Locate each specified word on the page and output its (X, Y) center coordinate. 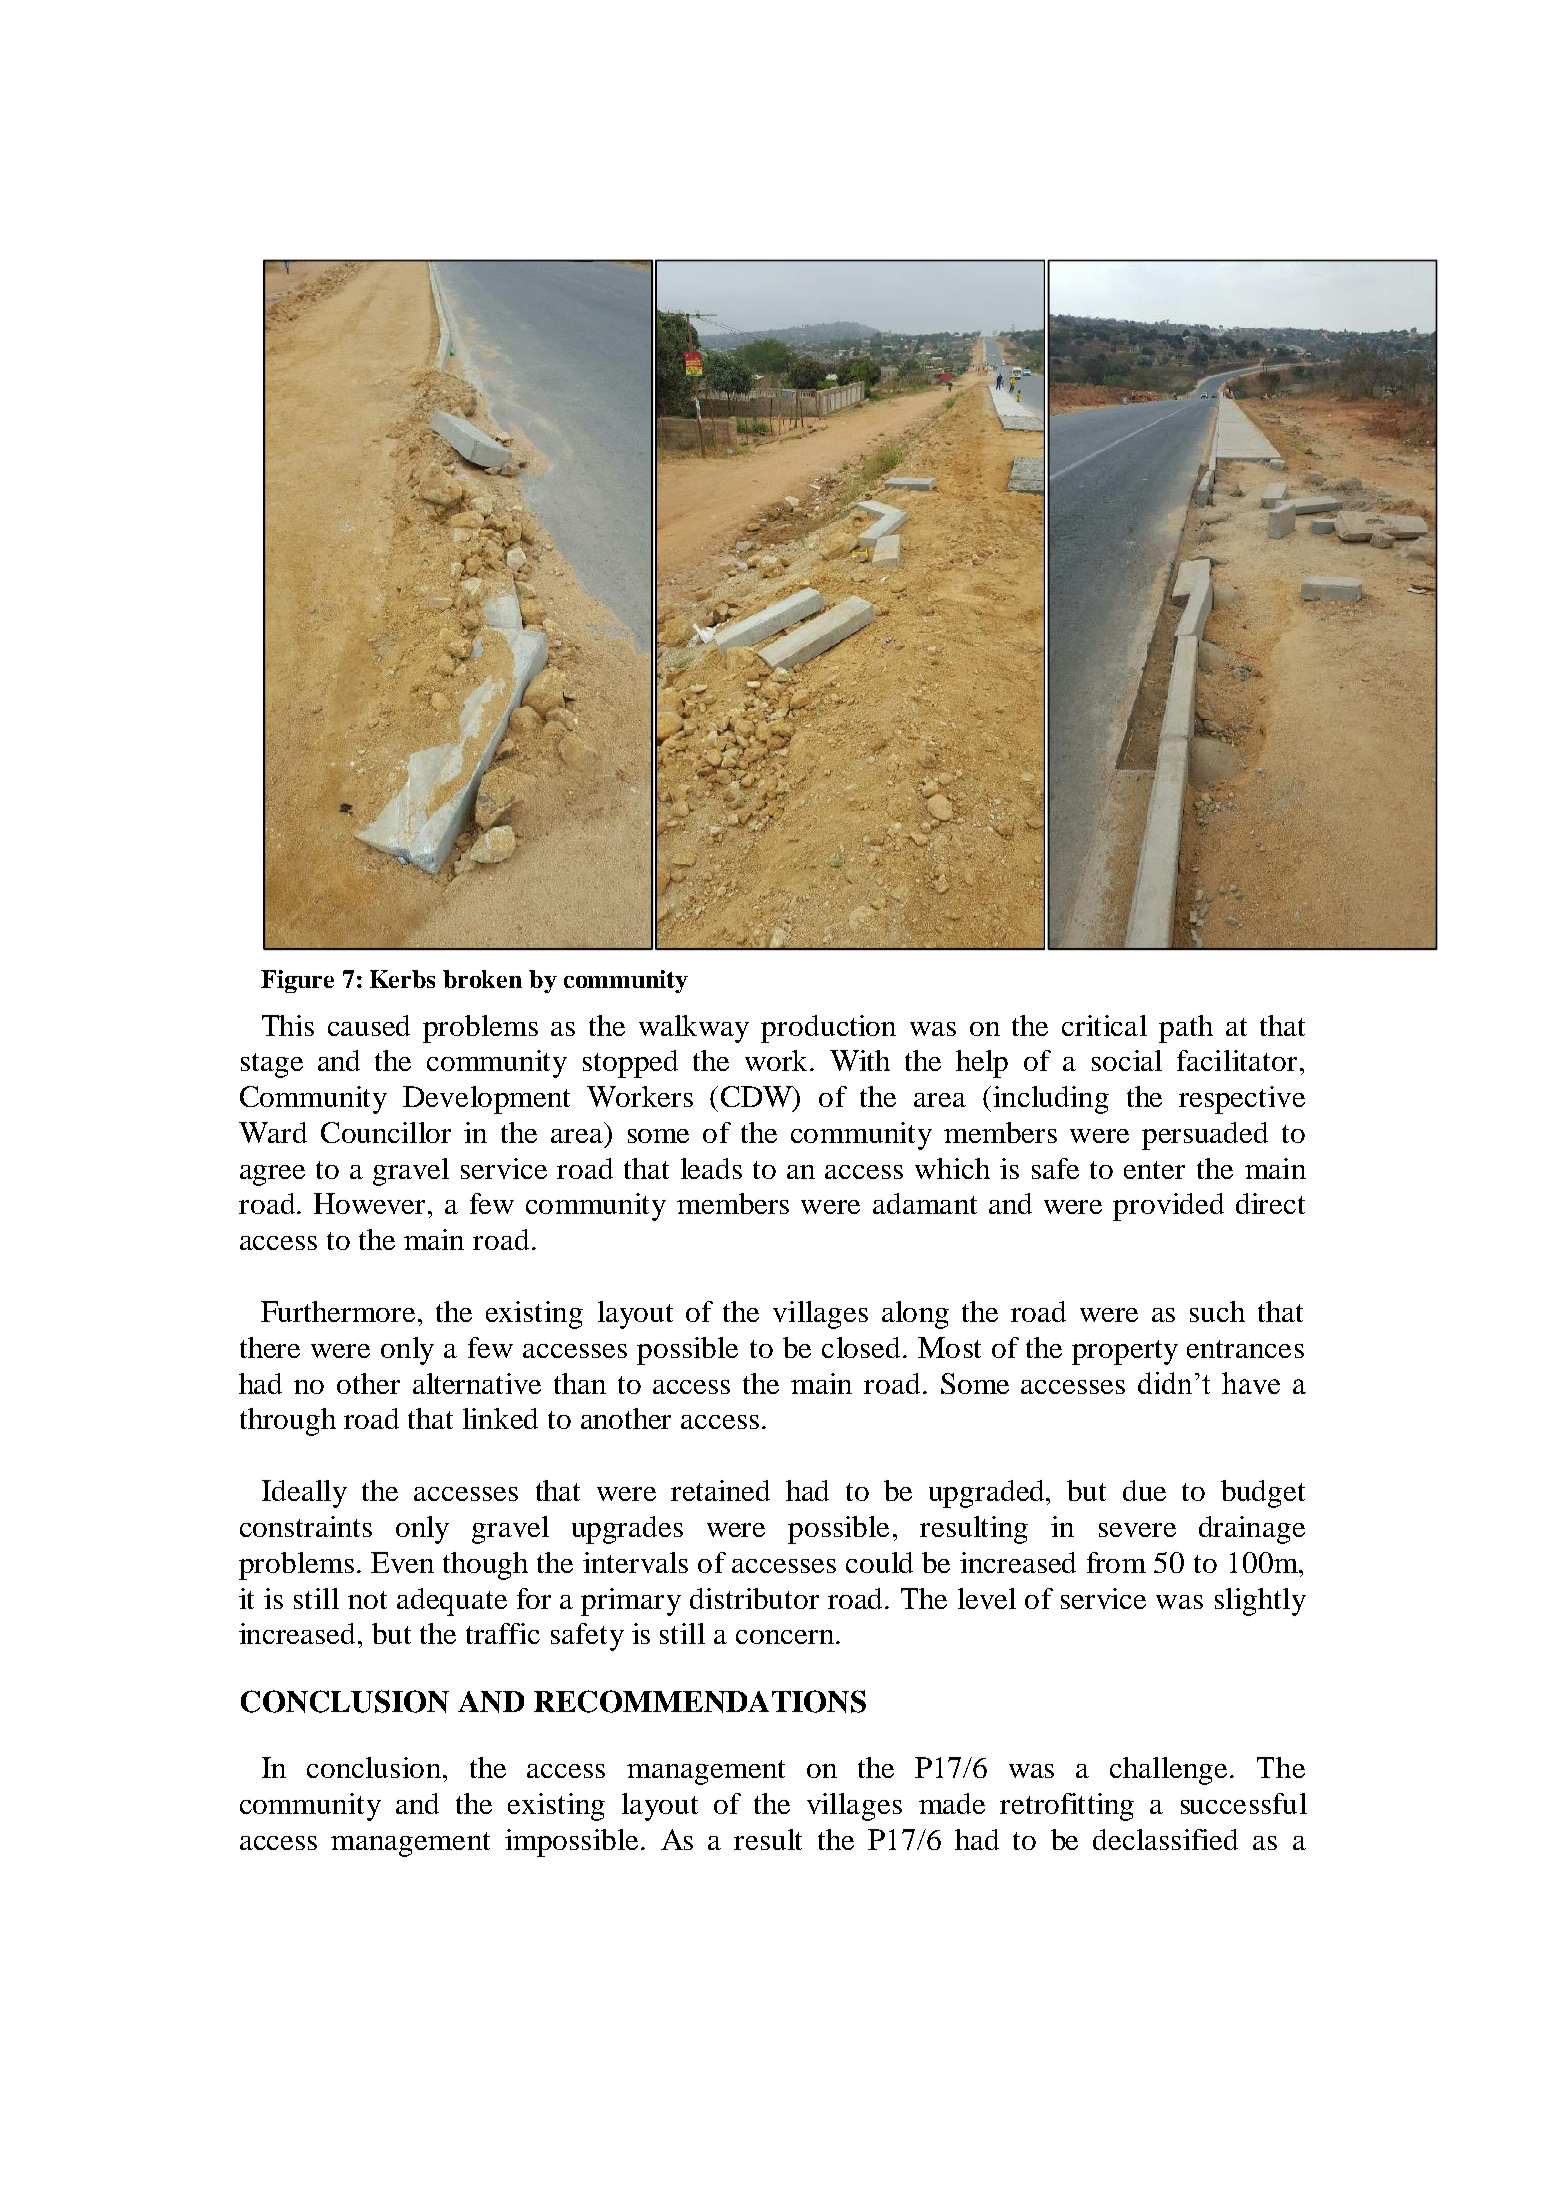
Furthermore (340, 1311)
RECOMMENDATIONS (700, 1701)
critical (1104, 1025)
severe (1137, 1530)
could (879, 1562)
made (952, 1803)
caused (369, 1025)
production (828, 1029)
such (1217, 1311)
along (915, 1315)
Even (402, 1562)
